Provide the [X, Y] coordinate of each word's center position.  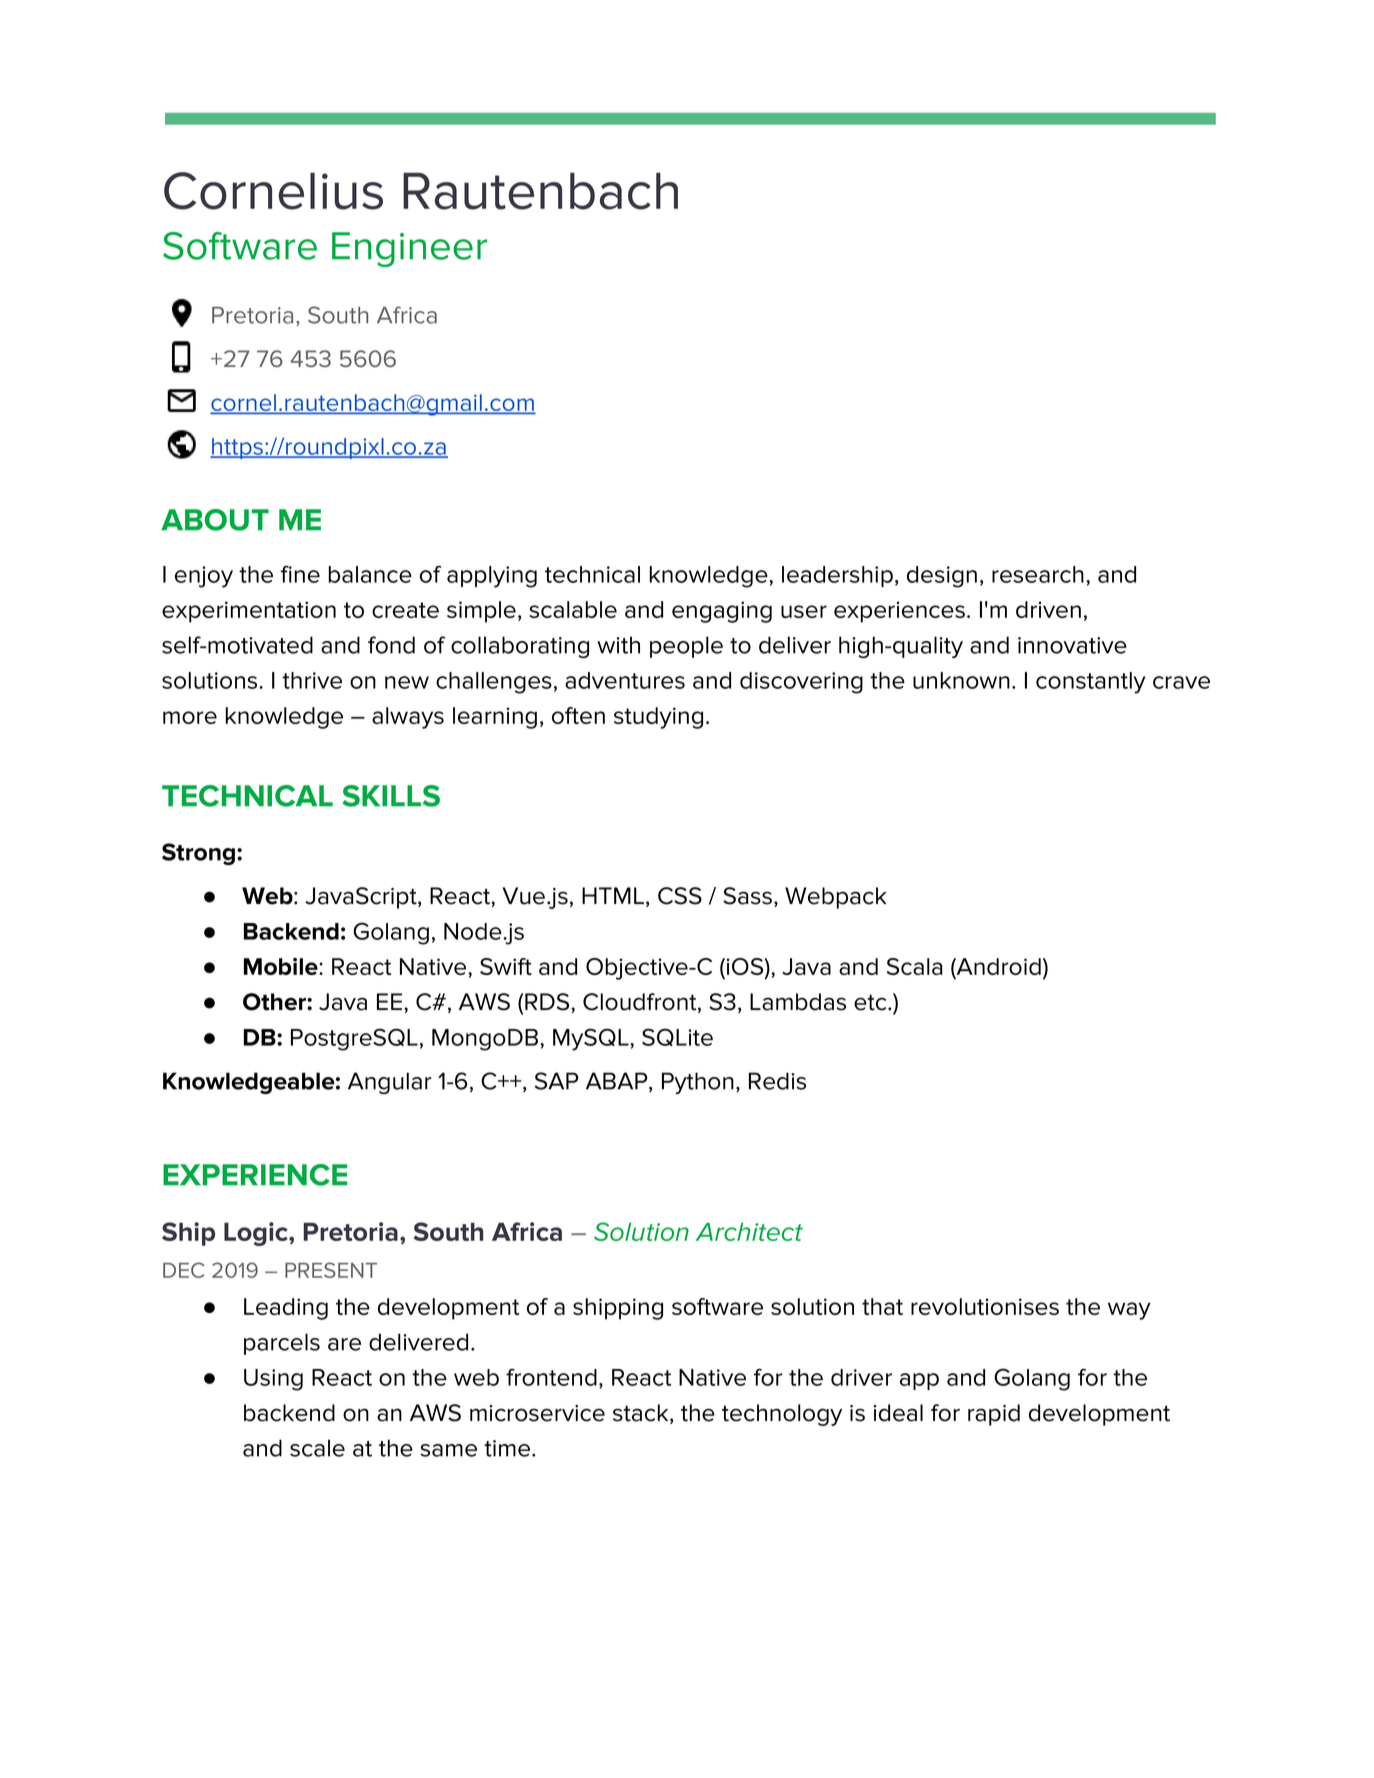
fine [300, 574]
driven [1048, 609]
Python [698, 1083]
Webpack [836, 898]
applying [492, 577]
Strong [198, 854]
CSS [680, 896]
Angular [389, 1083]
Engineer [409, 249]
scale [317, 1448]
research [1038, 574]
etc [871, 1002]
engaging [722, 612]
